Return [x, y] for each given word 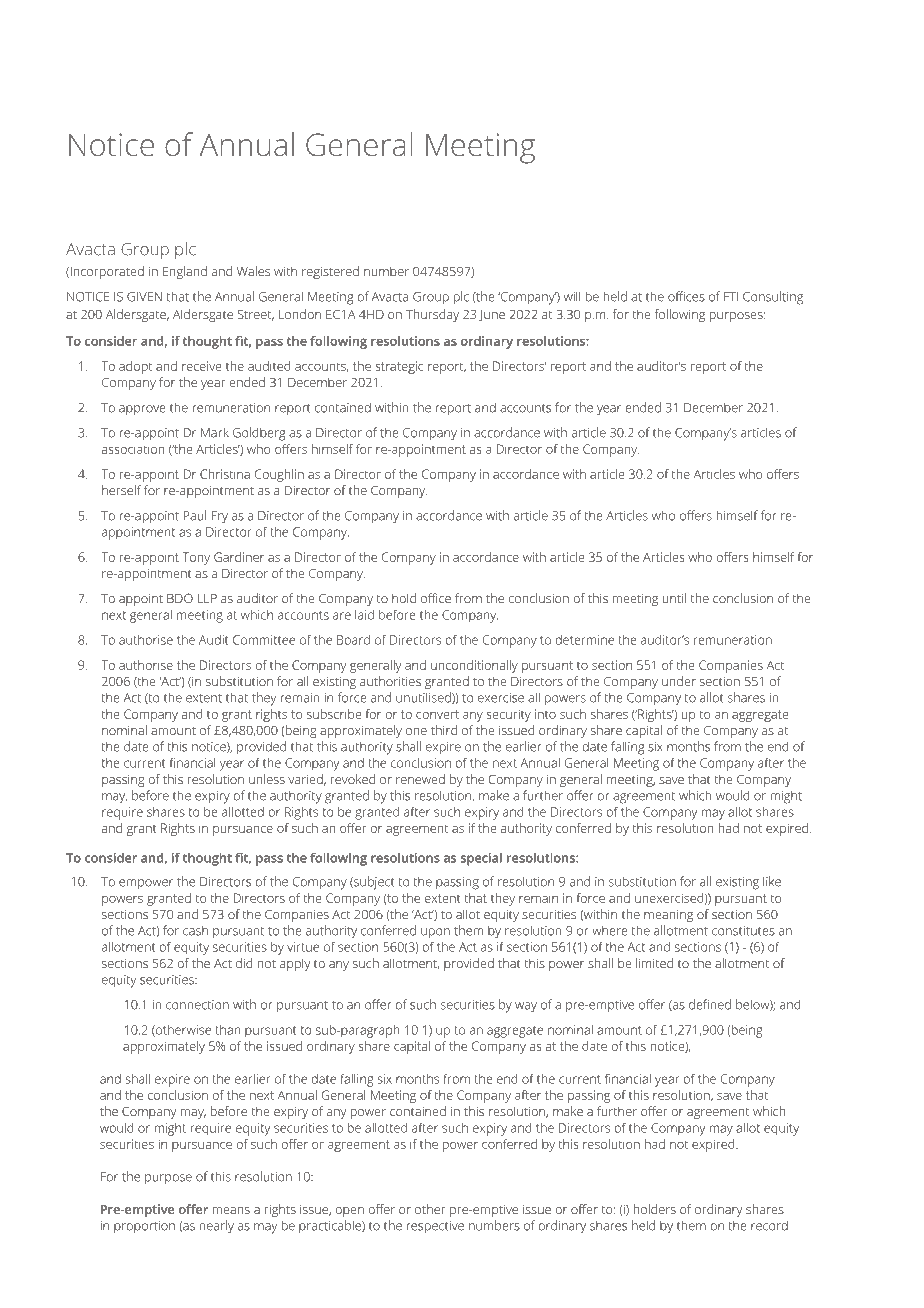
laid [364, 615]
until [674, 598]
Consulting [773, 298]
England [185, 272]
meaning [668, 916]
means [231, 1210]
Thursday [432, 315]
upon [435, 933]
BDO [180, 598]
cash [195, 931]
